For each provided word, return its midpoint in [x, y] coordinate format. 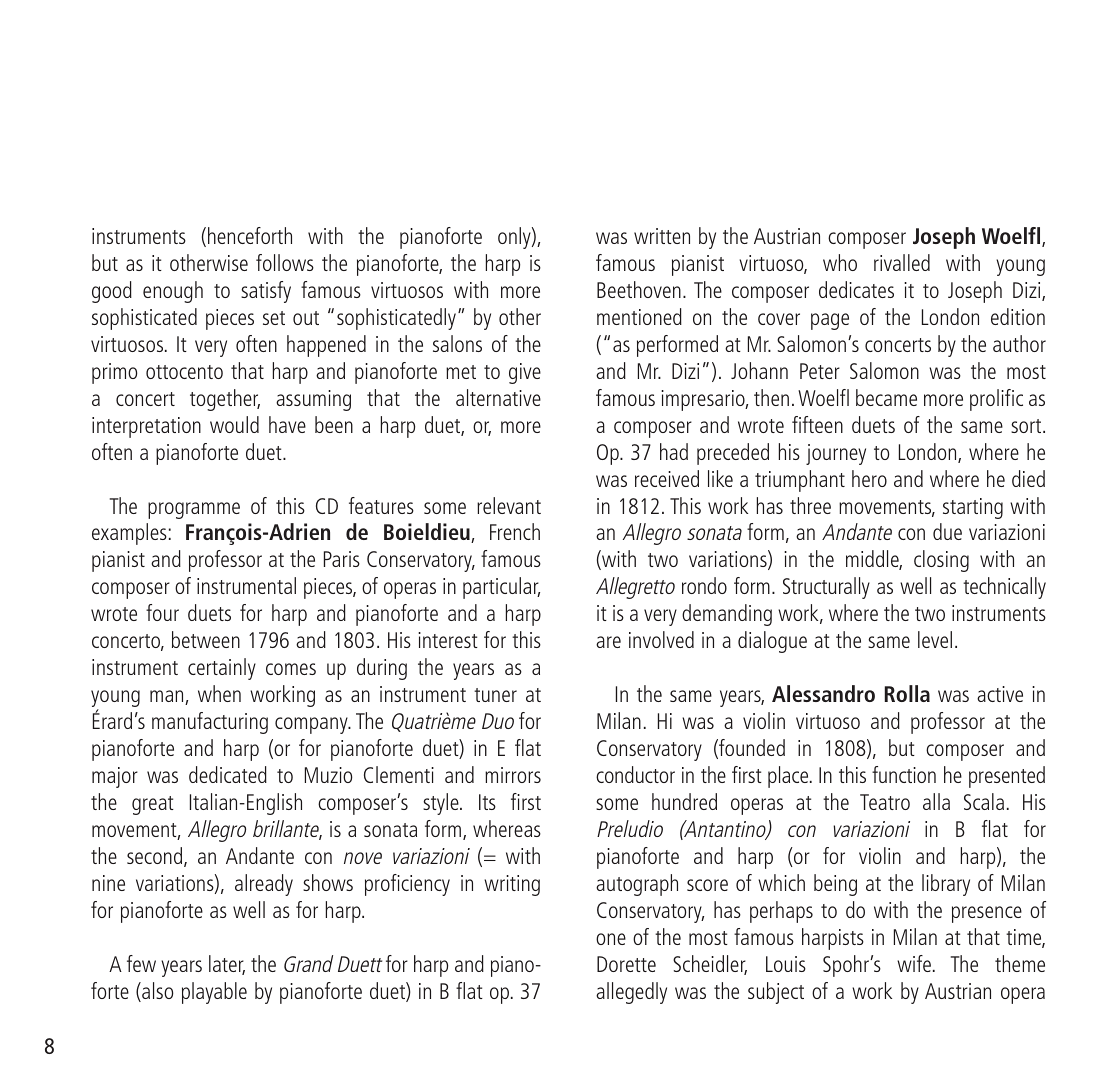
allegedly [631, 993]
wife [914, 963]
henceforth [250, 235]
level [935, 639]
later [227, 965]
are [608, 642]
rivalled [902, 262]
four [162, 612]
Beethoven [639, 289]
